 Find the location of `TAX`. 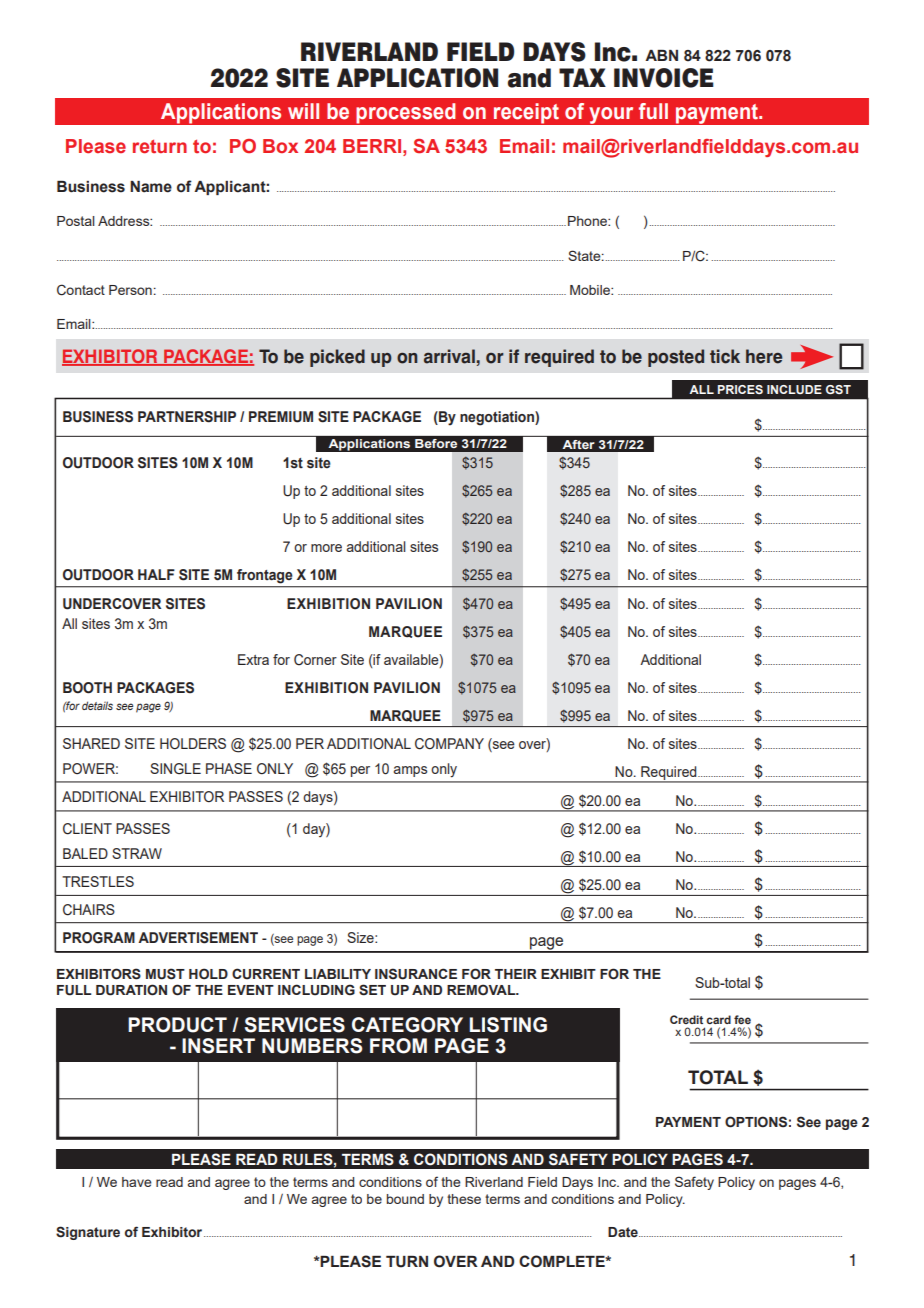

TAX is located at coordinates (582, 77).
